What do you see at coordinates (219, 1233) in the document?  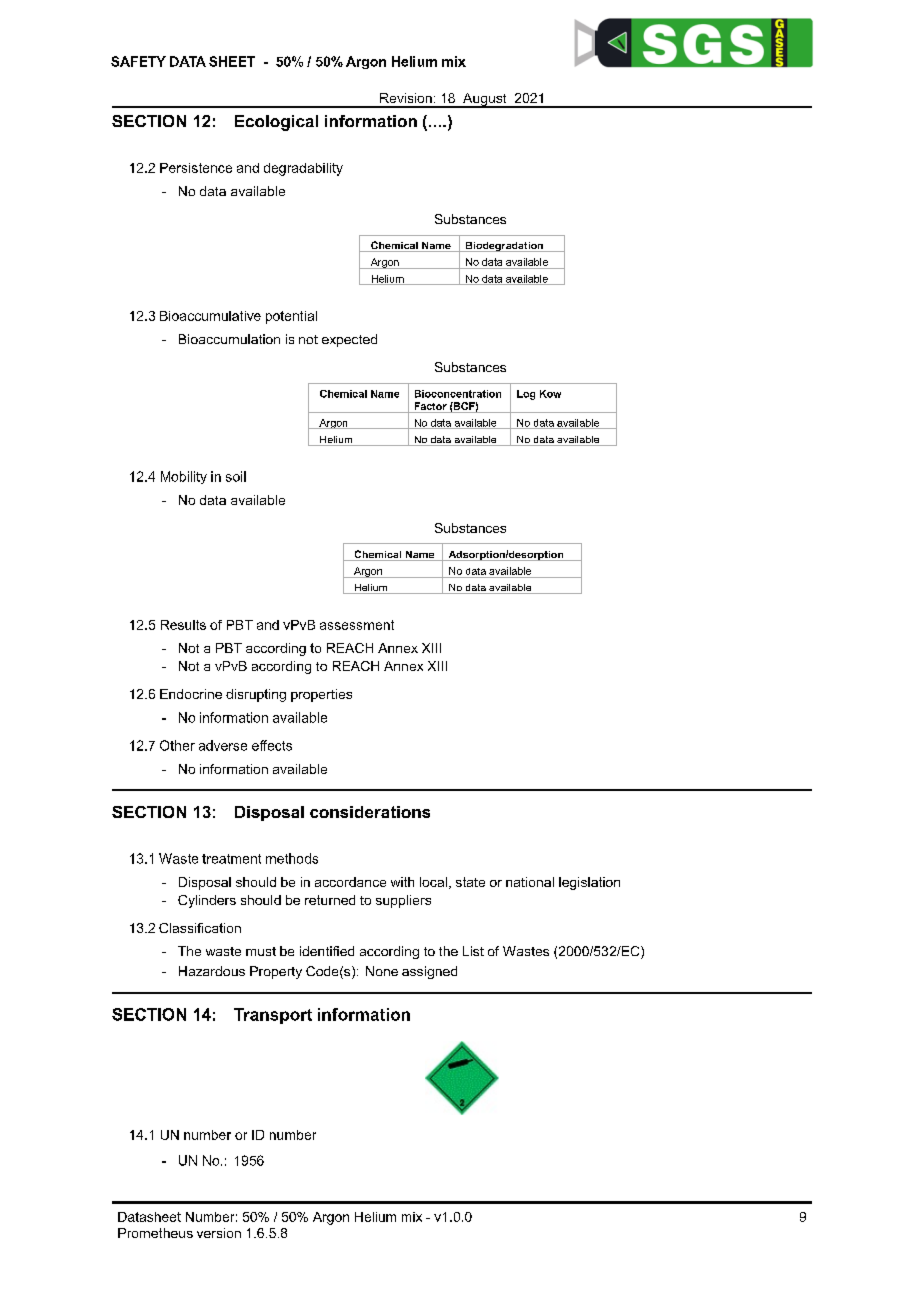 I see `version` at bounding box center [219, 1233].
